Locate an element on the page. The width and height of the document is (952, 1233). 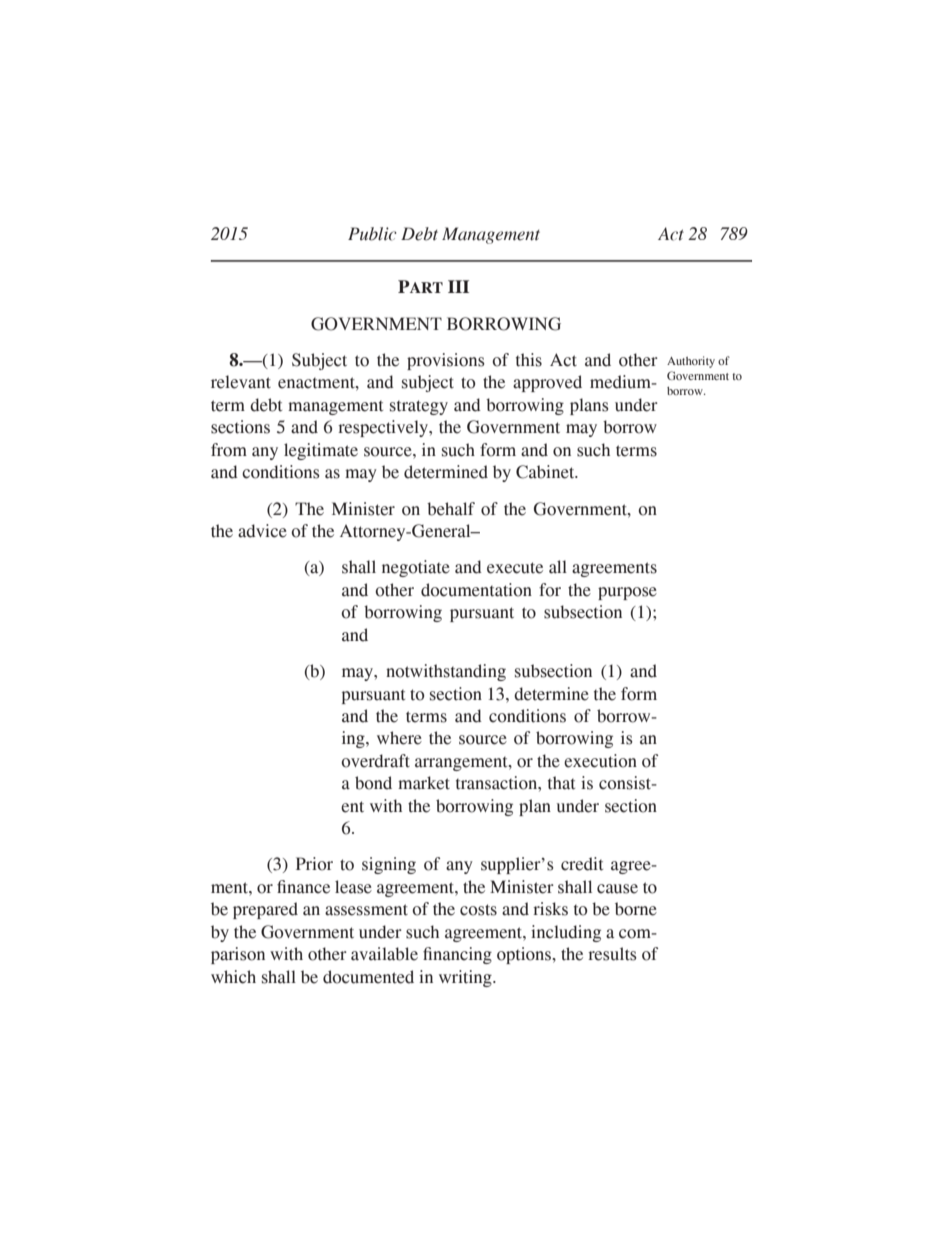
negotiate is located at coordinates (416, 568).
